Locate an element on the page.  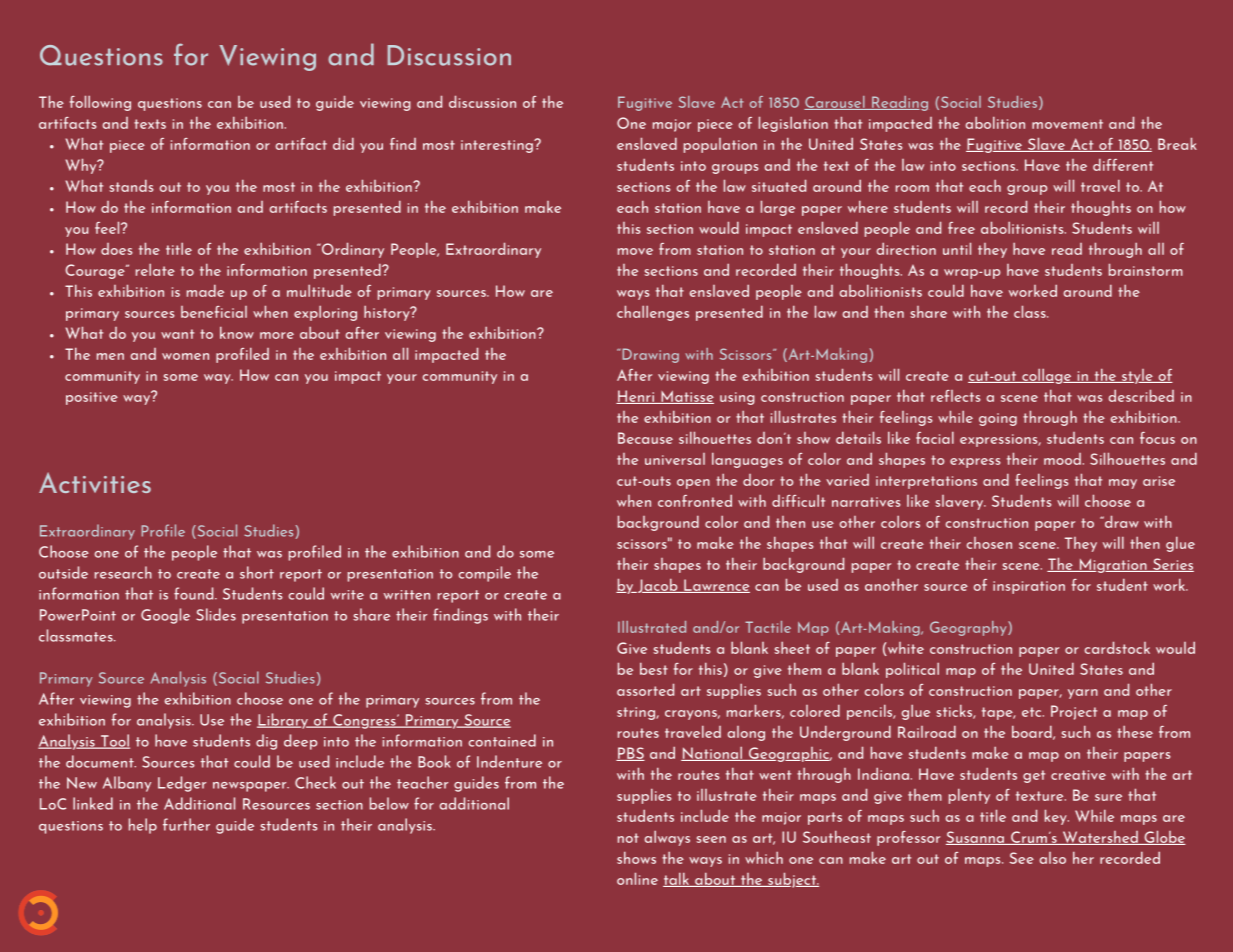
further is located at coordinates (186, 824).
